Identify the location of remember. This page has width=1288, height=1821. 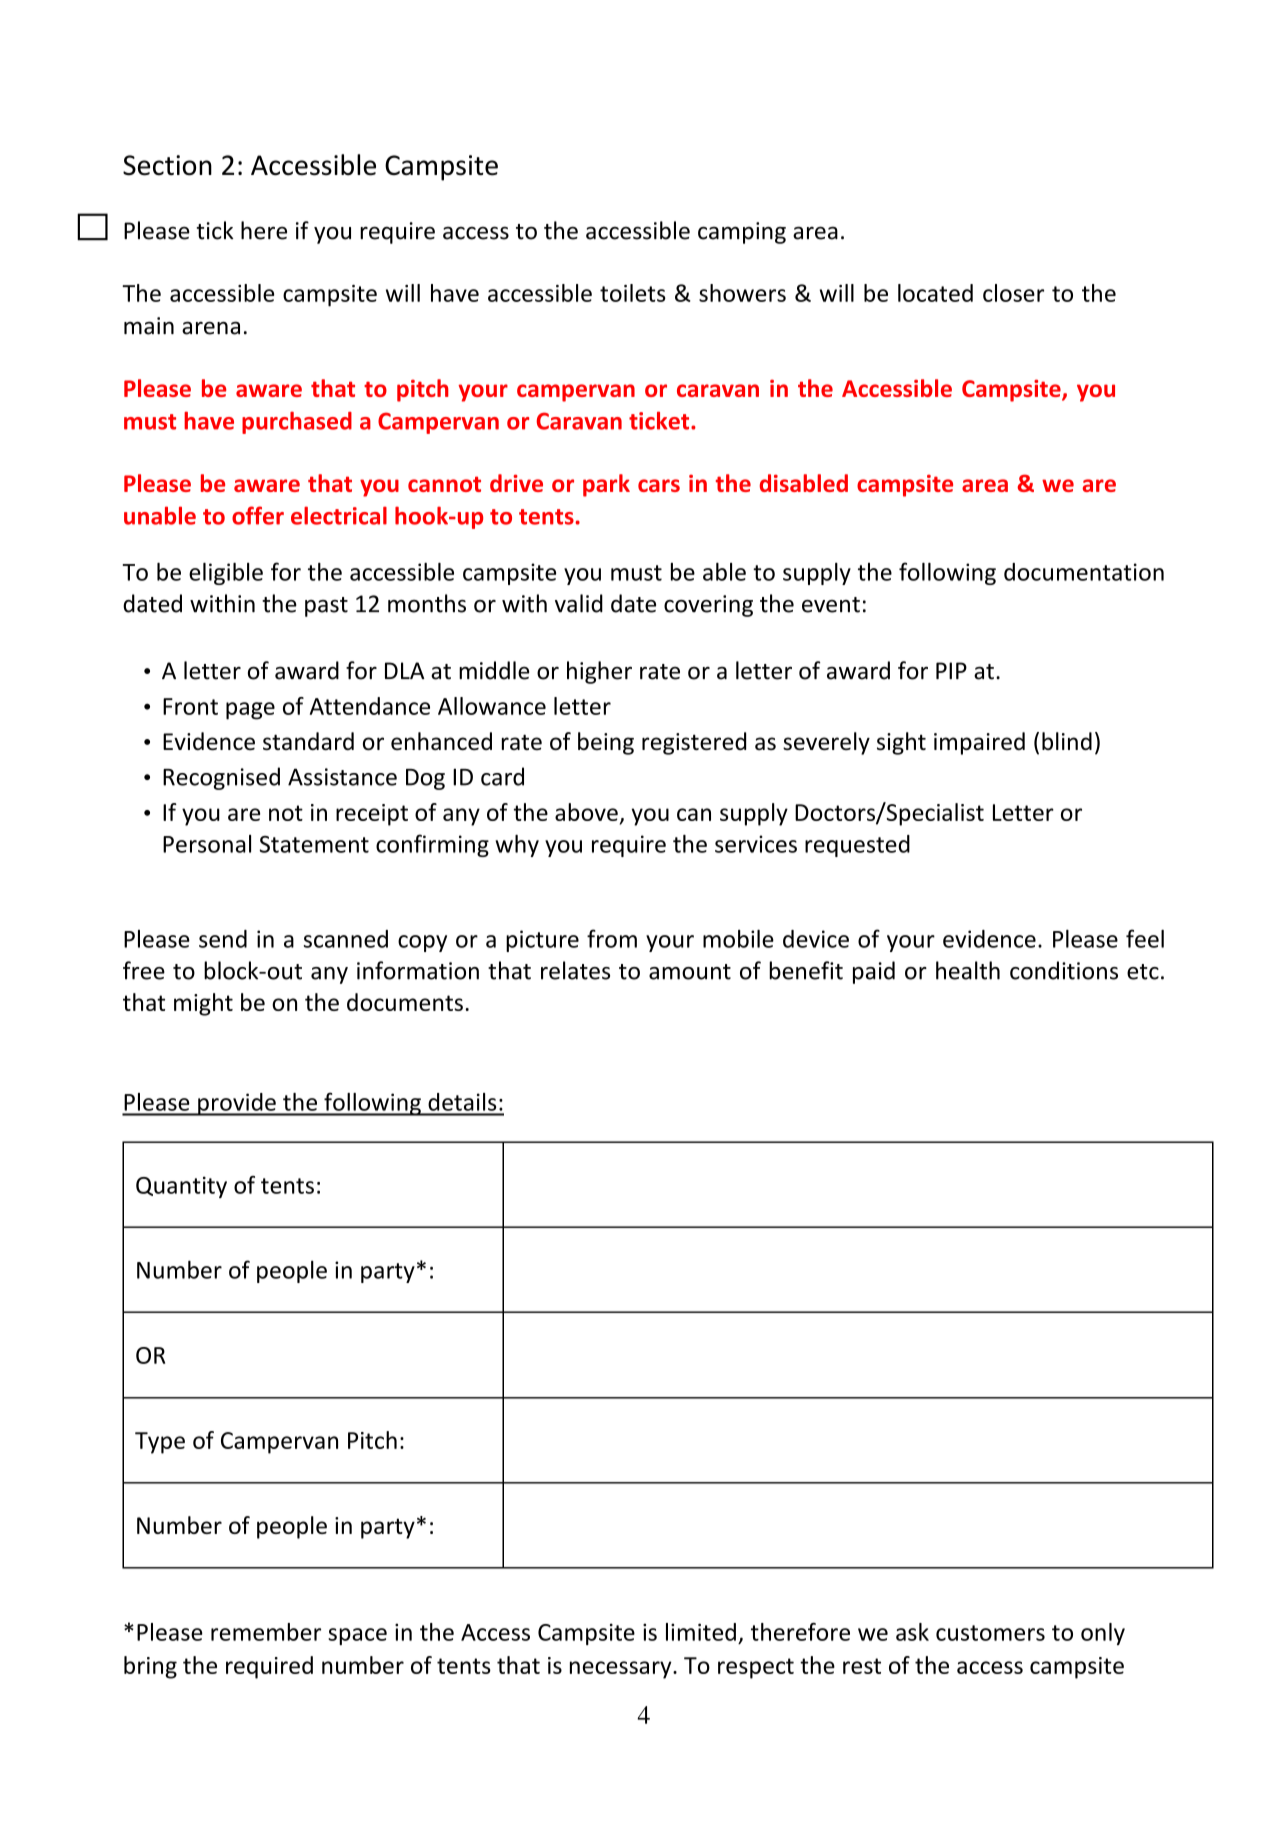
(266, 1632).
